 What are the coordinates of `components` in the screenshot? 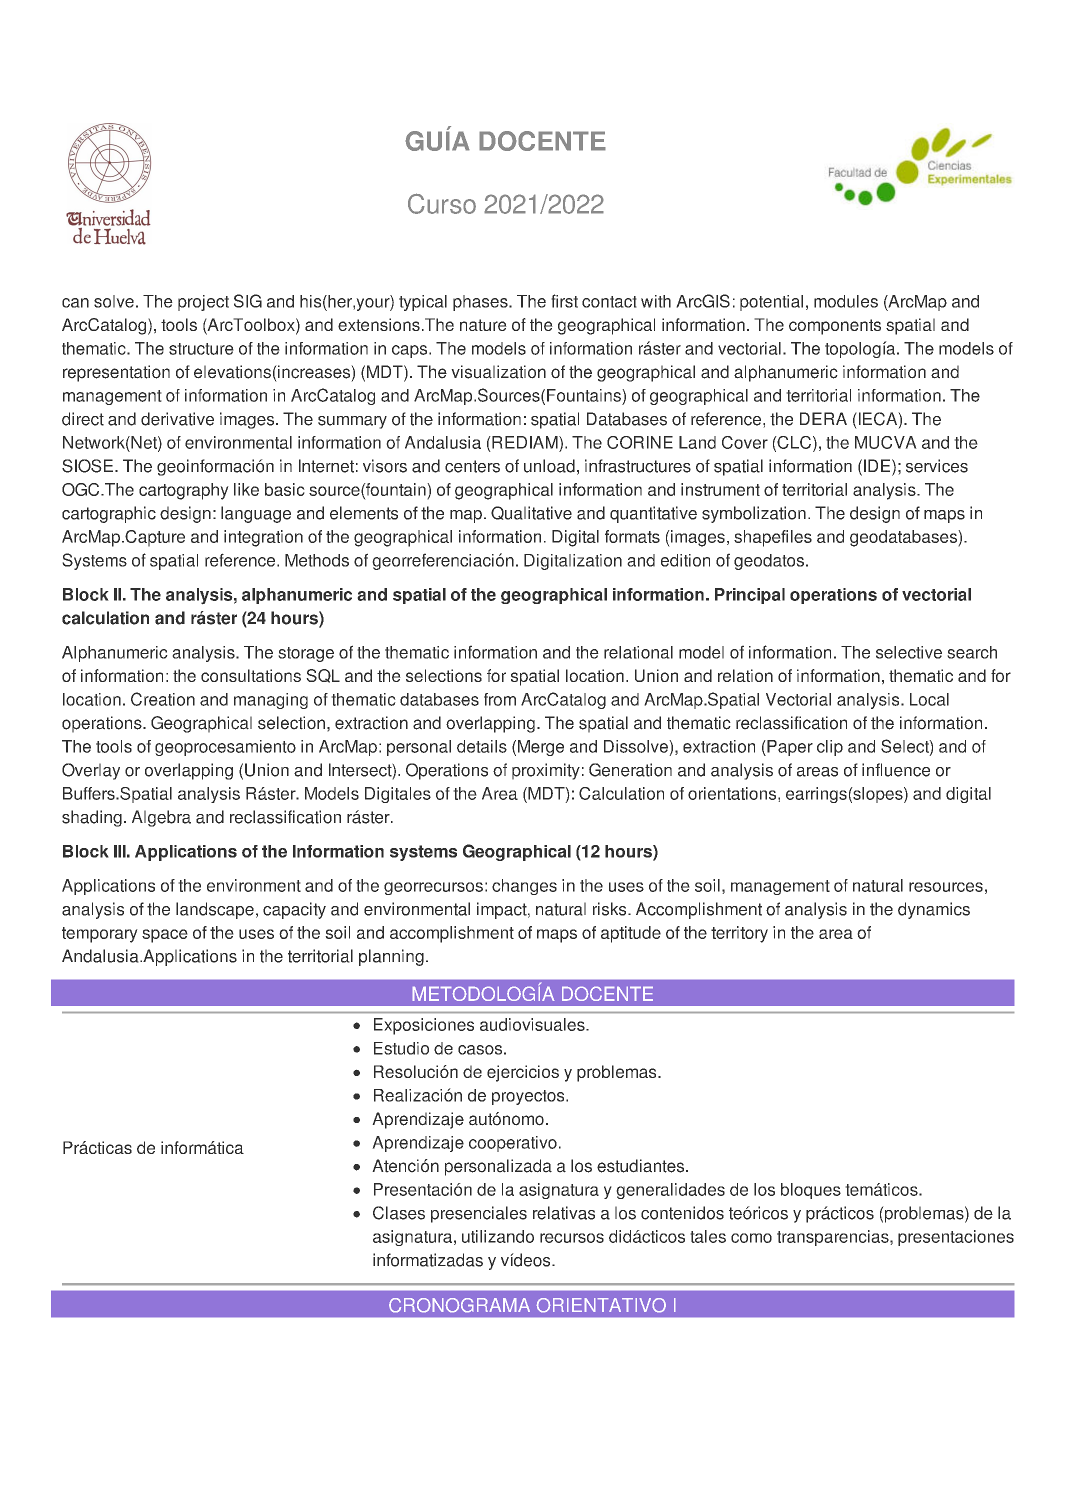 It's located at (835, 327).
